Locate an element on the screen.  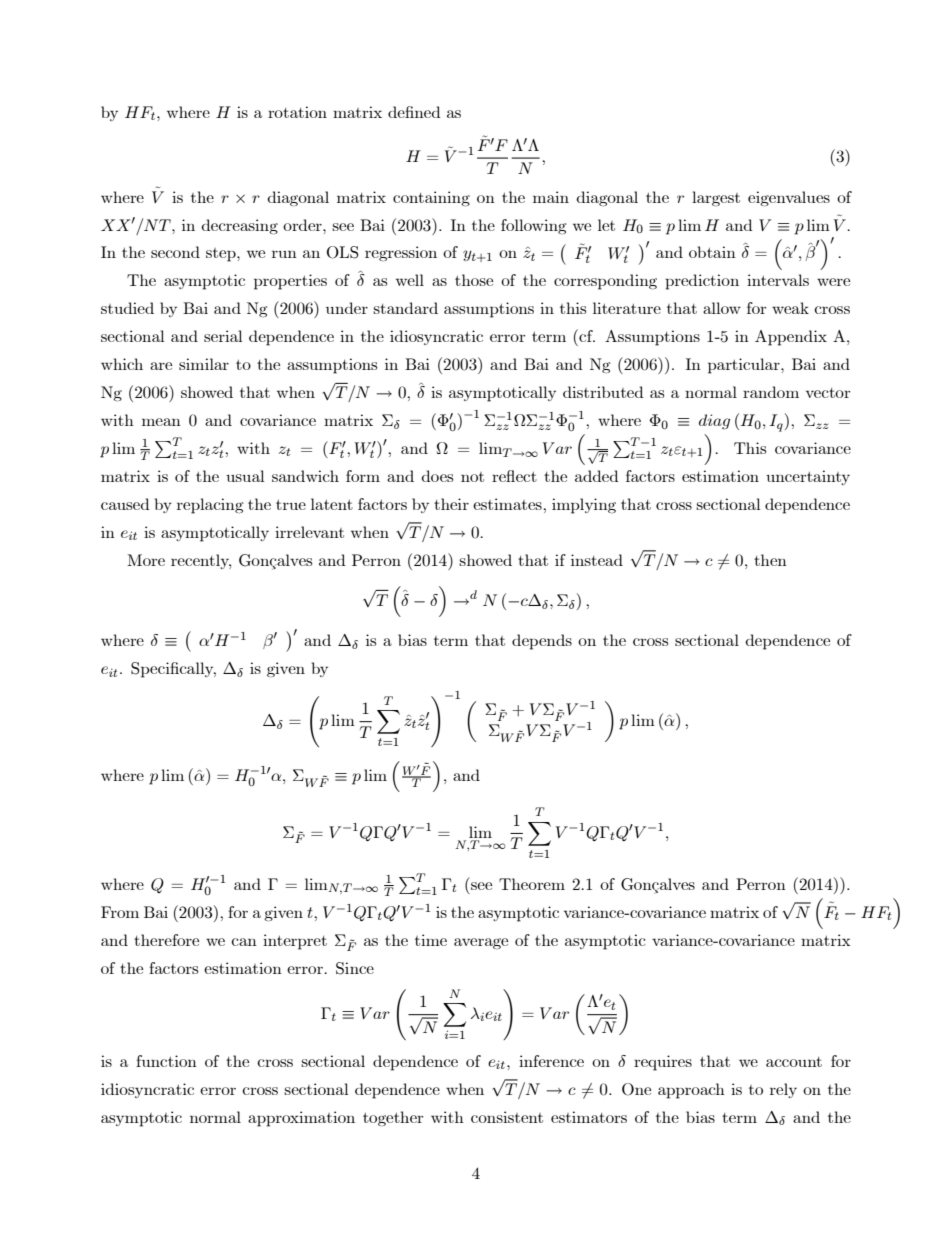
rely is located at coordinates (783, 1090).
